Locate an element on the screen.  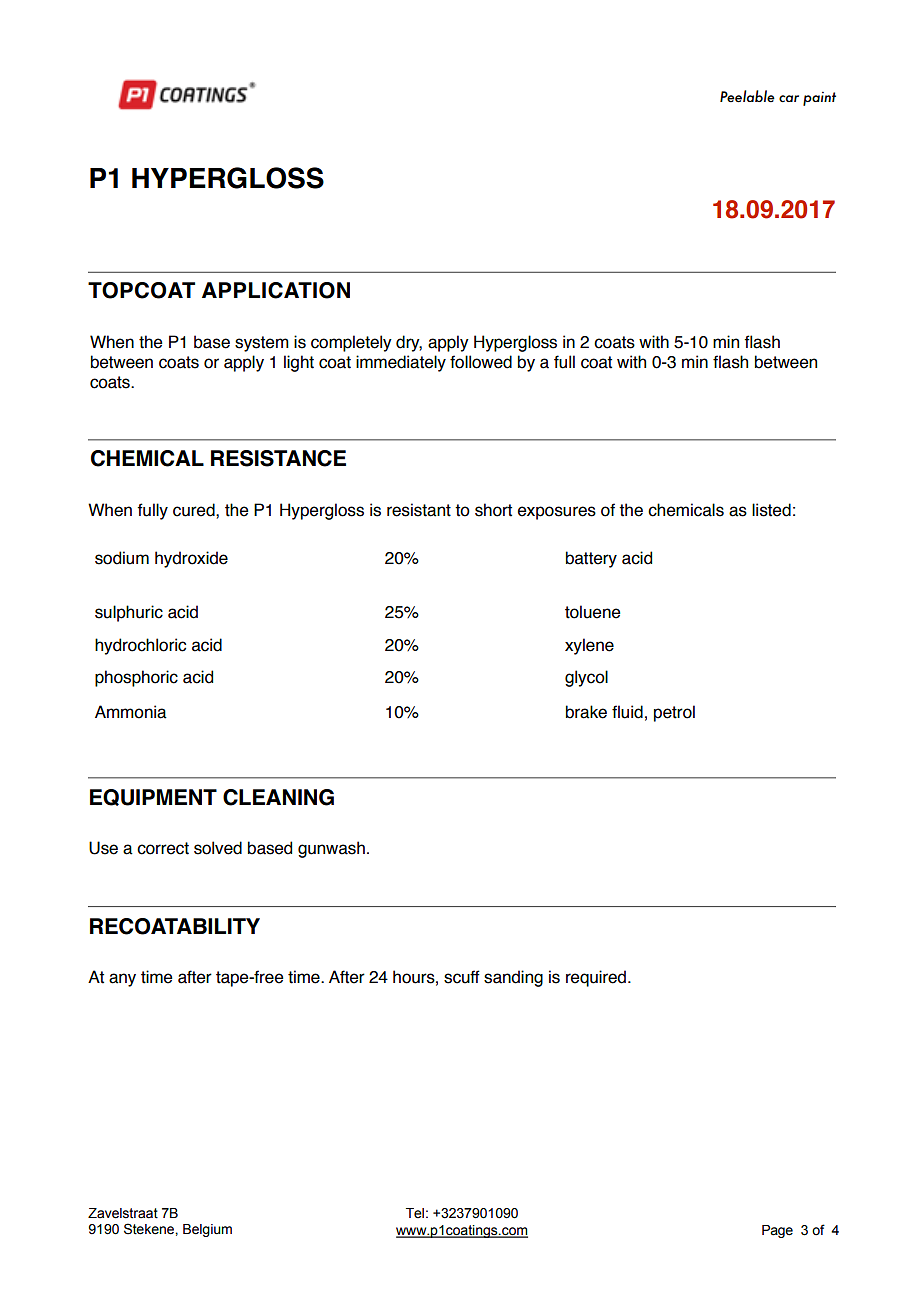
any is located at coordinates (122, 980).
